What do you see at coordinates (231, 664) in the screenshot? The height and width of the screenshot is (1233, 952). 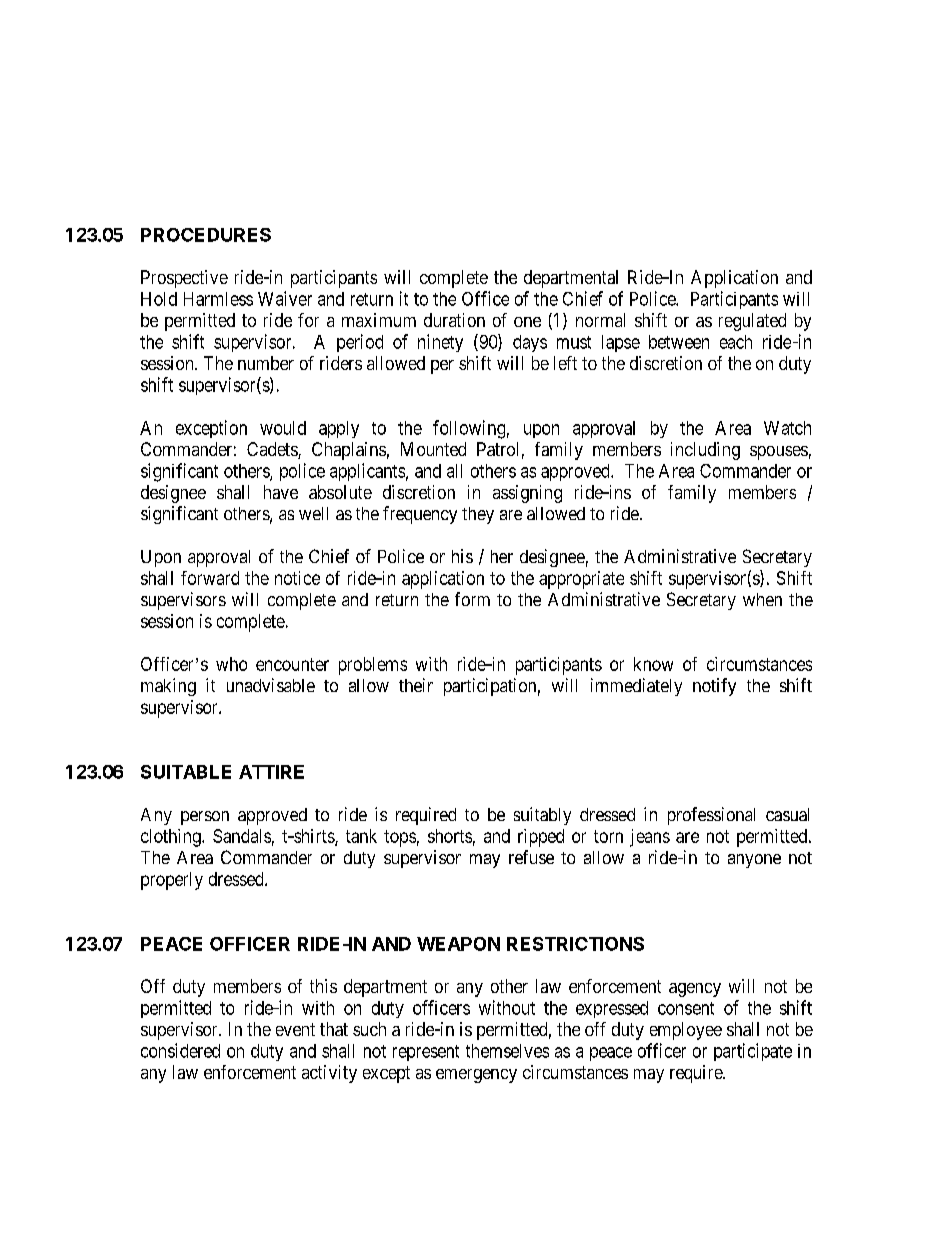 I see `who` at bounding box center [231, 664].
